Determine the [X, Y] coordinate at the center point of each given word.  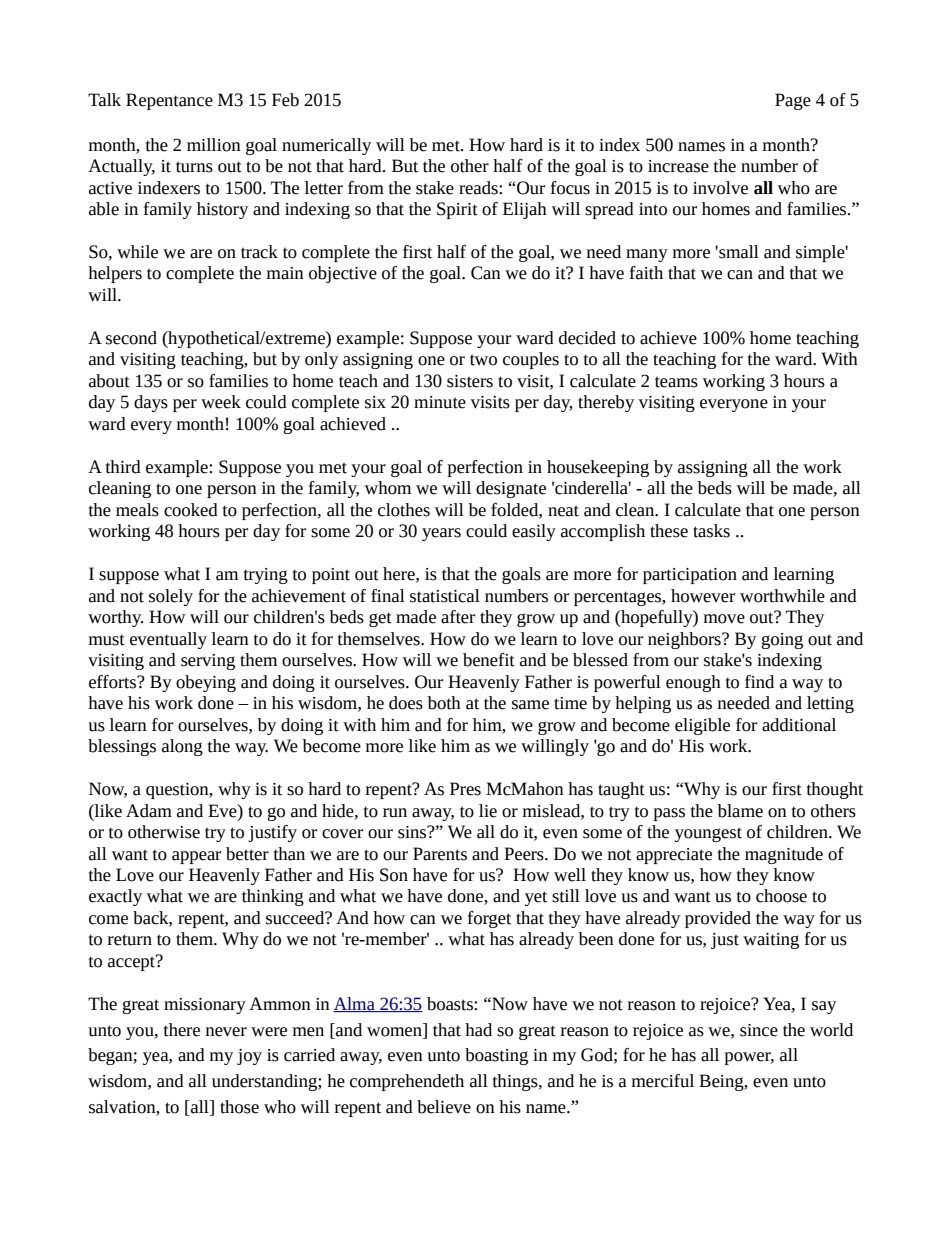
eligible [702, 726]
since [759, 1030]
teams [676, 382]
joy [249, 1057]
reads [479, 188]
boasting [496, 1056]
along [182, 747]
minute [440, 402]
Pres [465, 789]
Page [793, 101]
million [214, 145]
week [221, 402]
